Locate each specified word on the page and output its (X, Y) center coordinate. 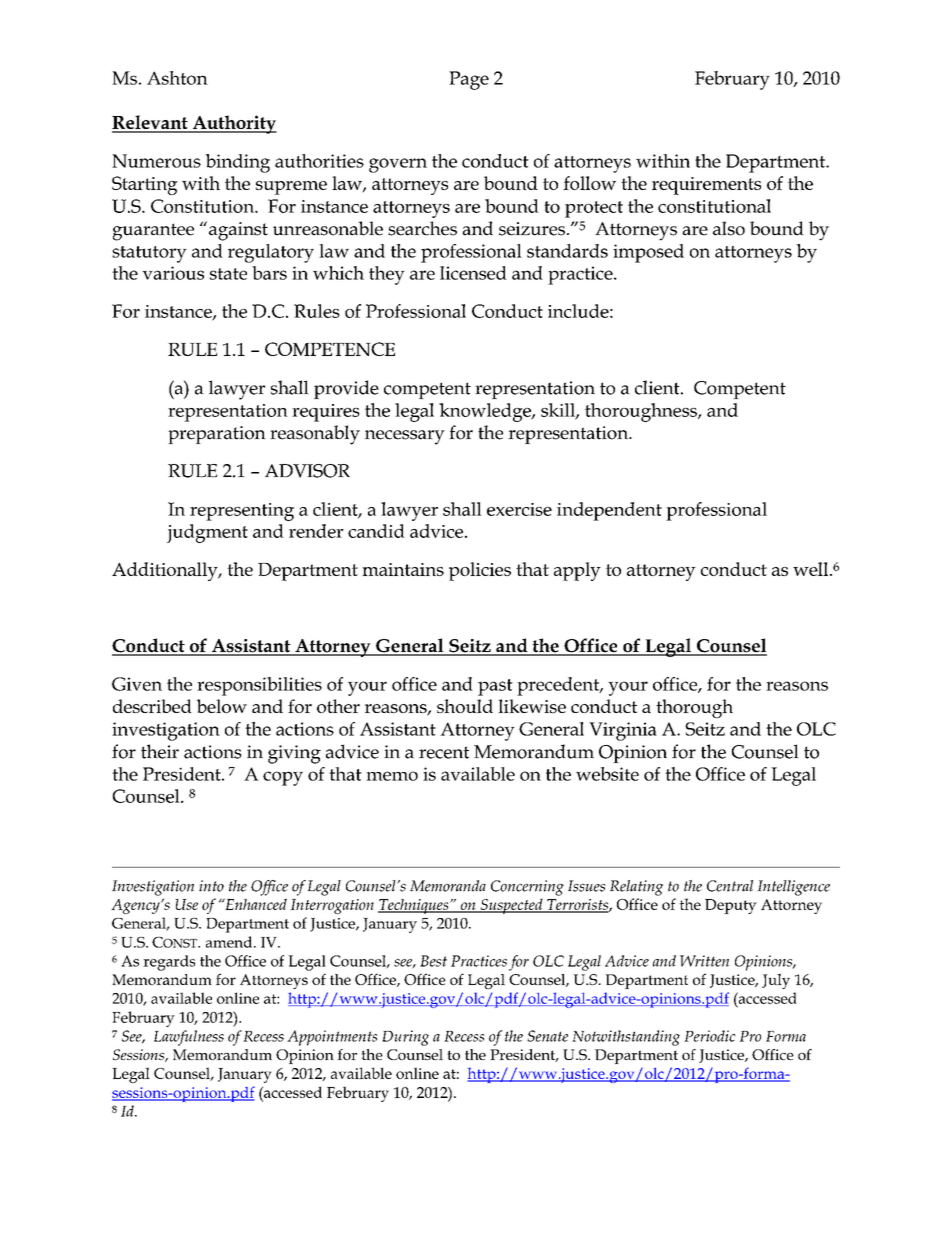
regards (169, 963)
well (812, 569)
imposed (648, 253)
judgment (207, 533)
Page (469, 80)
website (607, 774)
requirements (706, 186)
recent (444, 752)
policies (480, 571)
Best (433, 961)
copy (283, 778)
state (228, 274)
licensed (473, 273)
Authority (233, 124)
